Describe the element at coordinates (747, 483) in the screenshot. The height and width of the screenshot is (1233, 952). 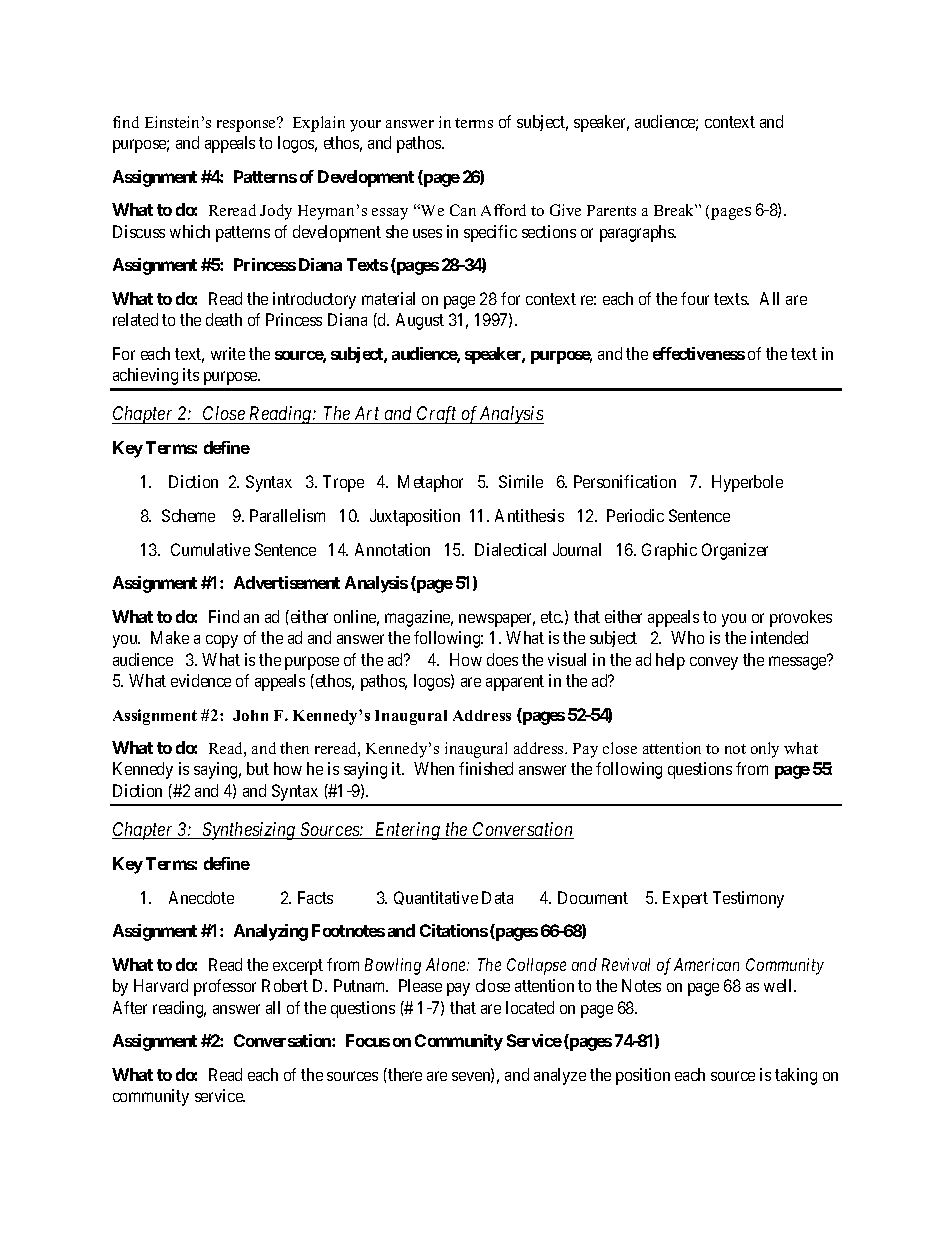
I see `Hyperbole` at that location.
